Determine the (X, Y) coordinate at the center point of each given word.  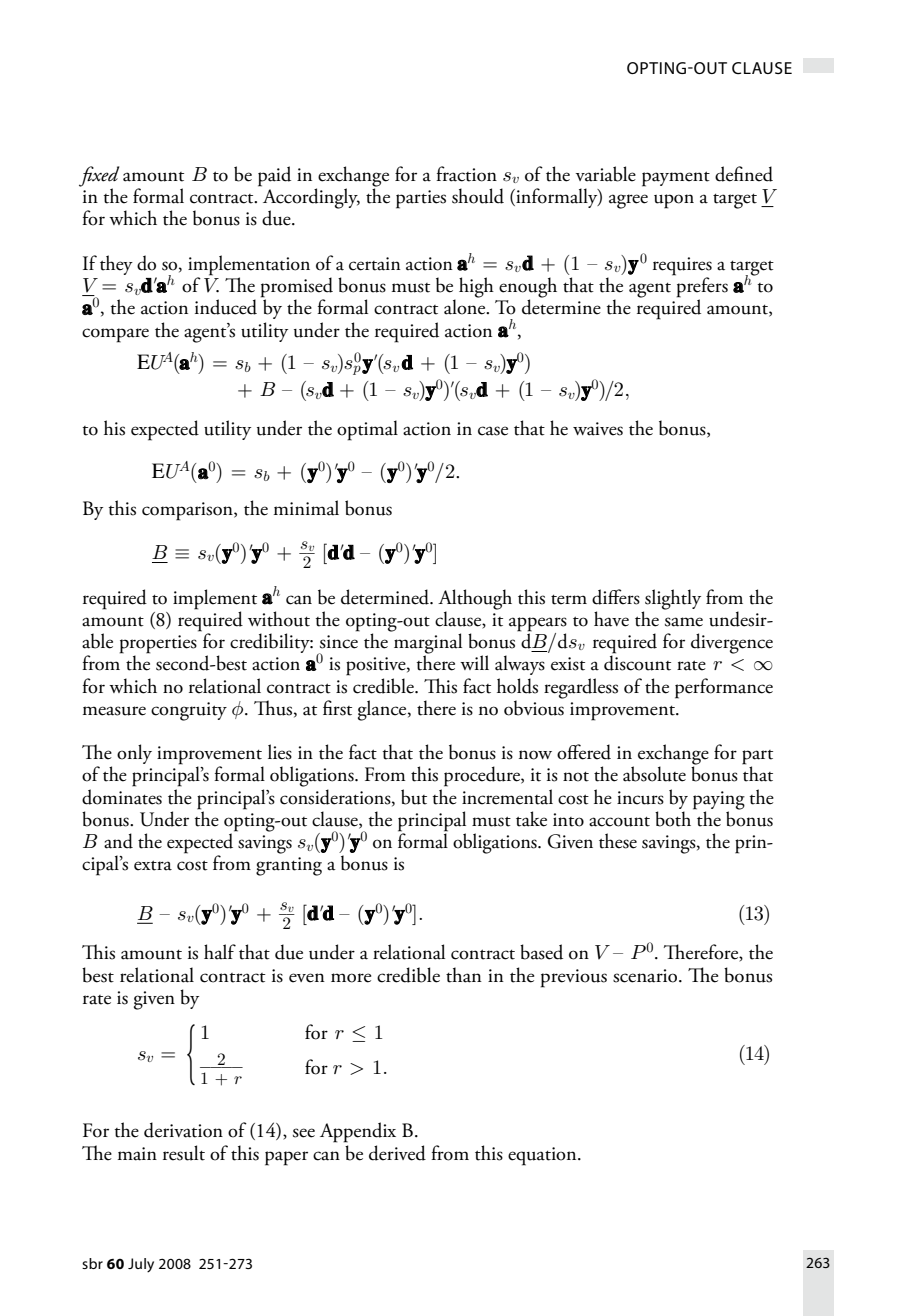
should (478, 196)
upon (674, 201)
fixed (99, 177)
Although (475, 599)
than (464, 975)
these (618, 841)
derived (397, 1153)
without (279, 619)
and (118, 841)
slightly (673, 599)
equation (543, 1156)
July (141, 1265)
